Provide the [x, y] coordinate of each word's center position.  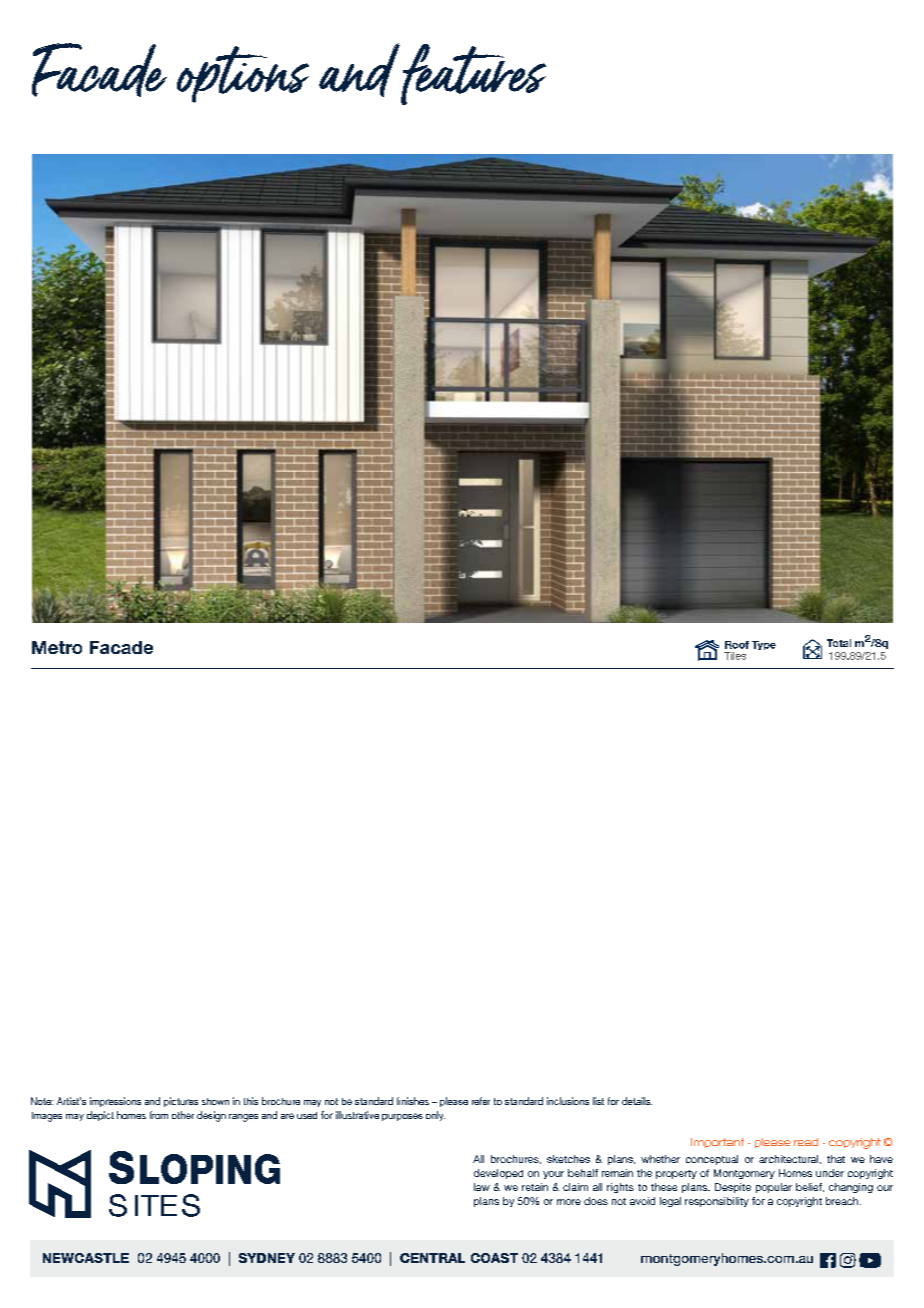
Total [839, 643]
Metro [57, 647]
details [637, 1101]
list [598, 1101]
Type [764, 645]
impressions [115, 1102]
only [435, 1116]
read [806, 1142]
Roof [737, 645]
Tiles [735, 656]
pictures [181, 1102]
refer [481, 1101]
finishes [413, 1101]
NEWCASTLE [86, 1258]
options [243, 74]
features [473, 74]
